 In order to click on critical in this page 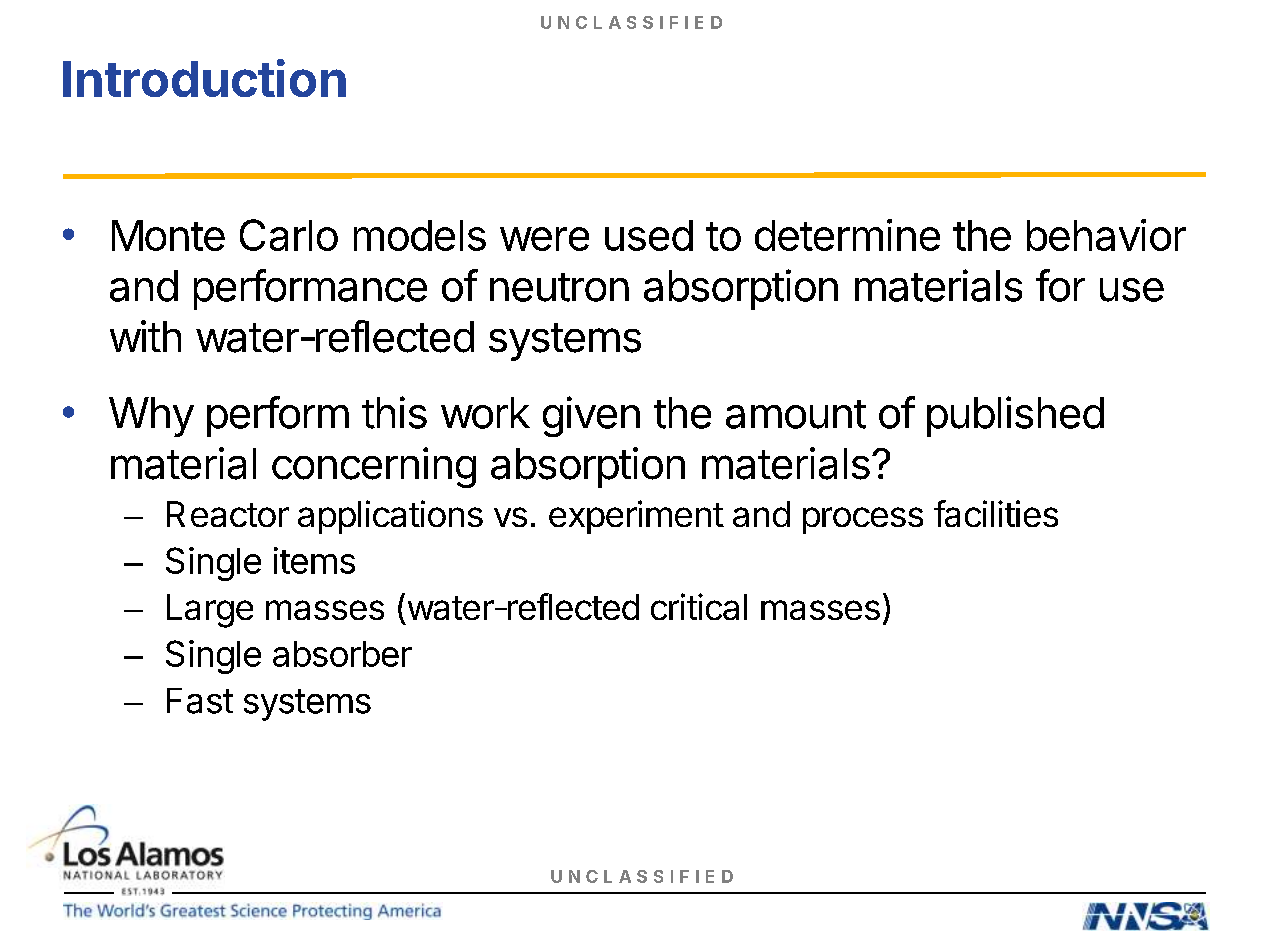, I will do `click(699, 606)`.
